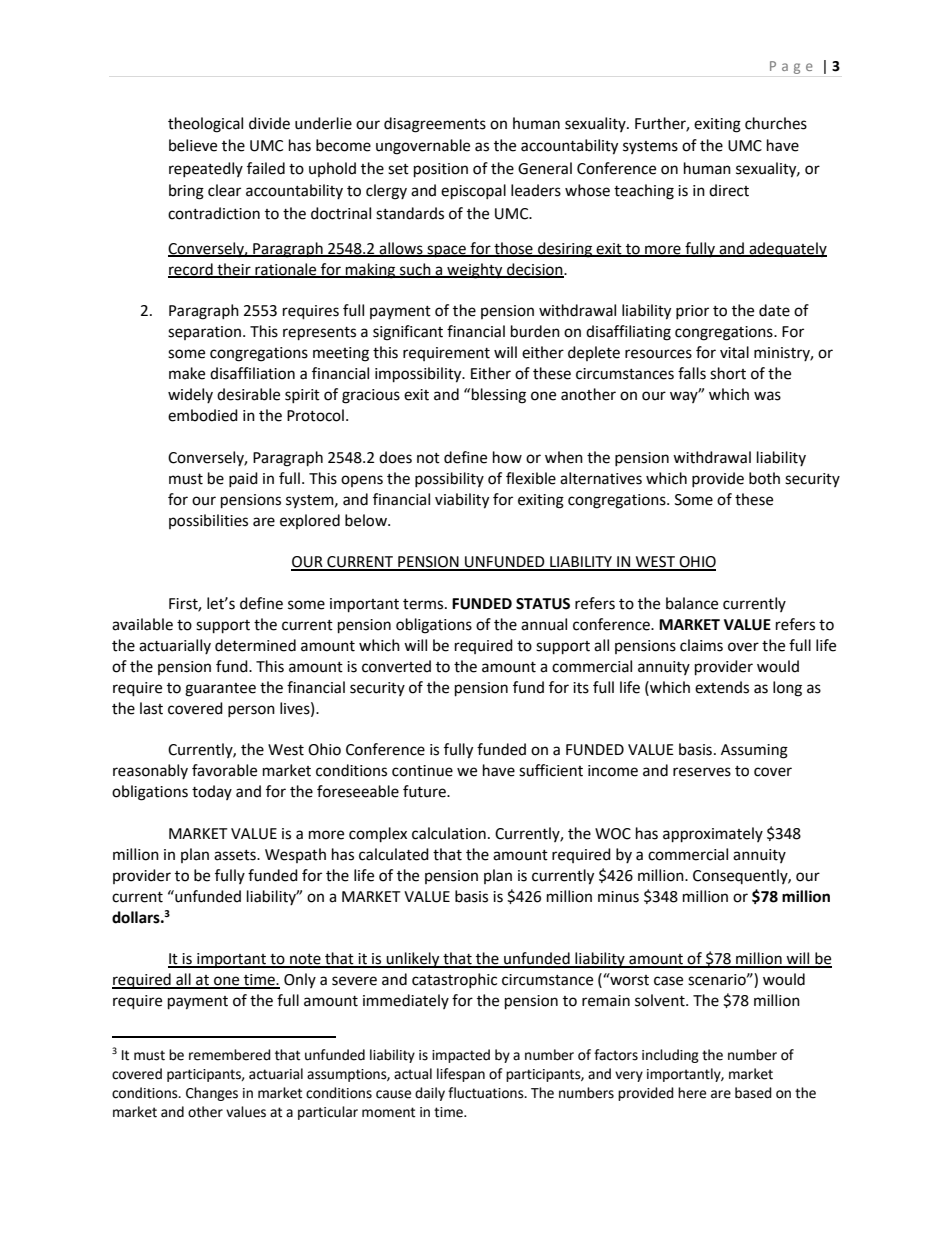 Image resolution: width=952 pixels, height=1233 pixels. I want to click on calculation, so click(449, 833).
